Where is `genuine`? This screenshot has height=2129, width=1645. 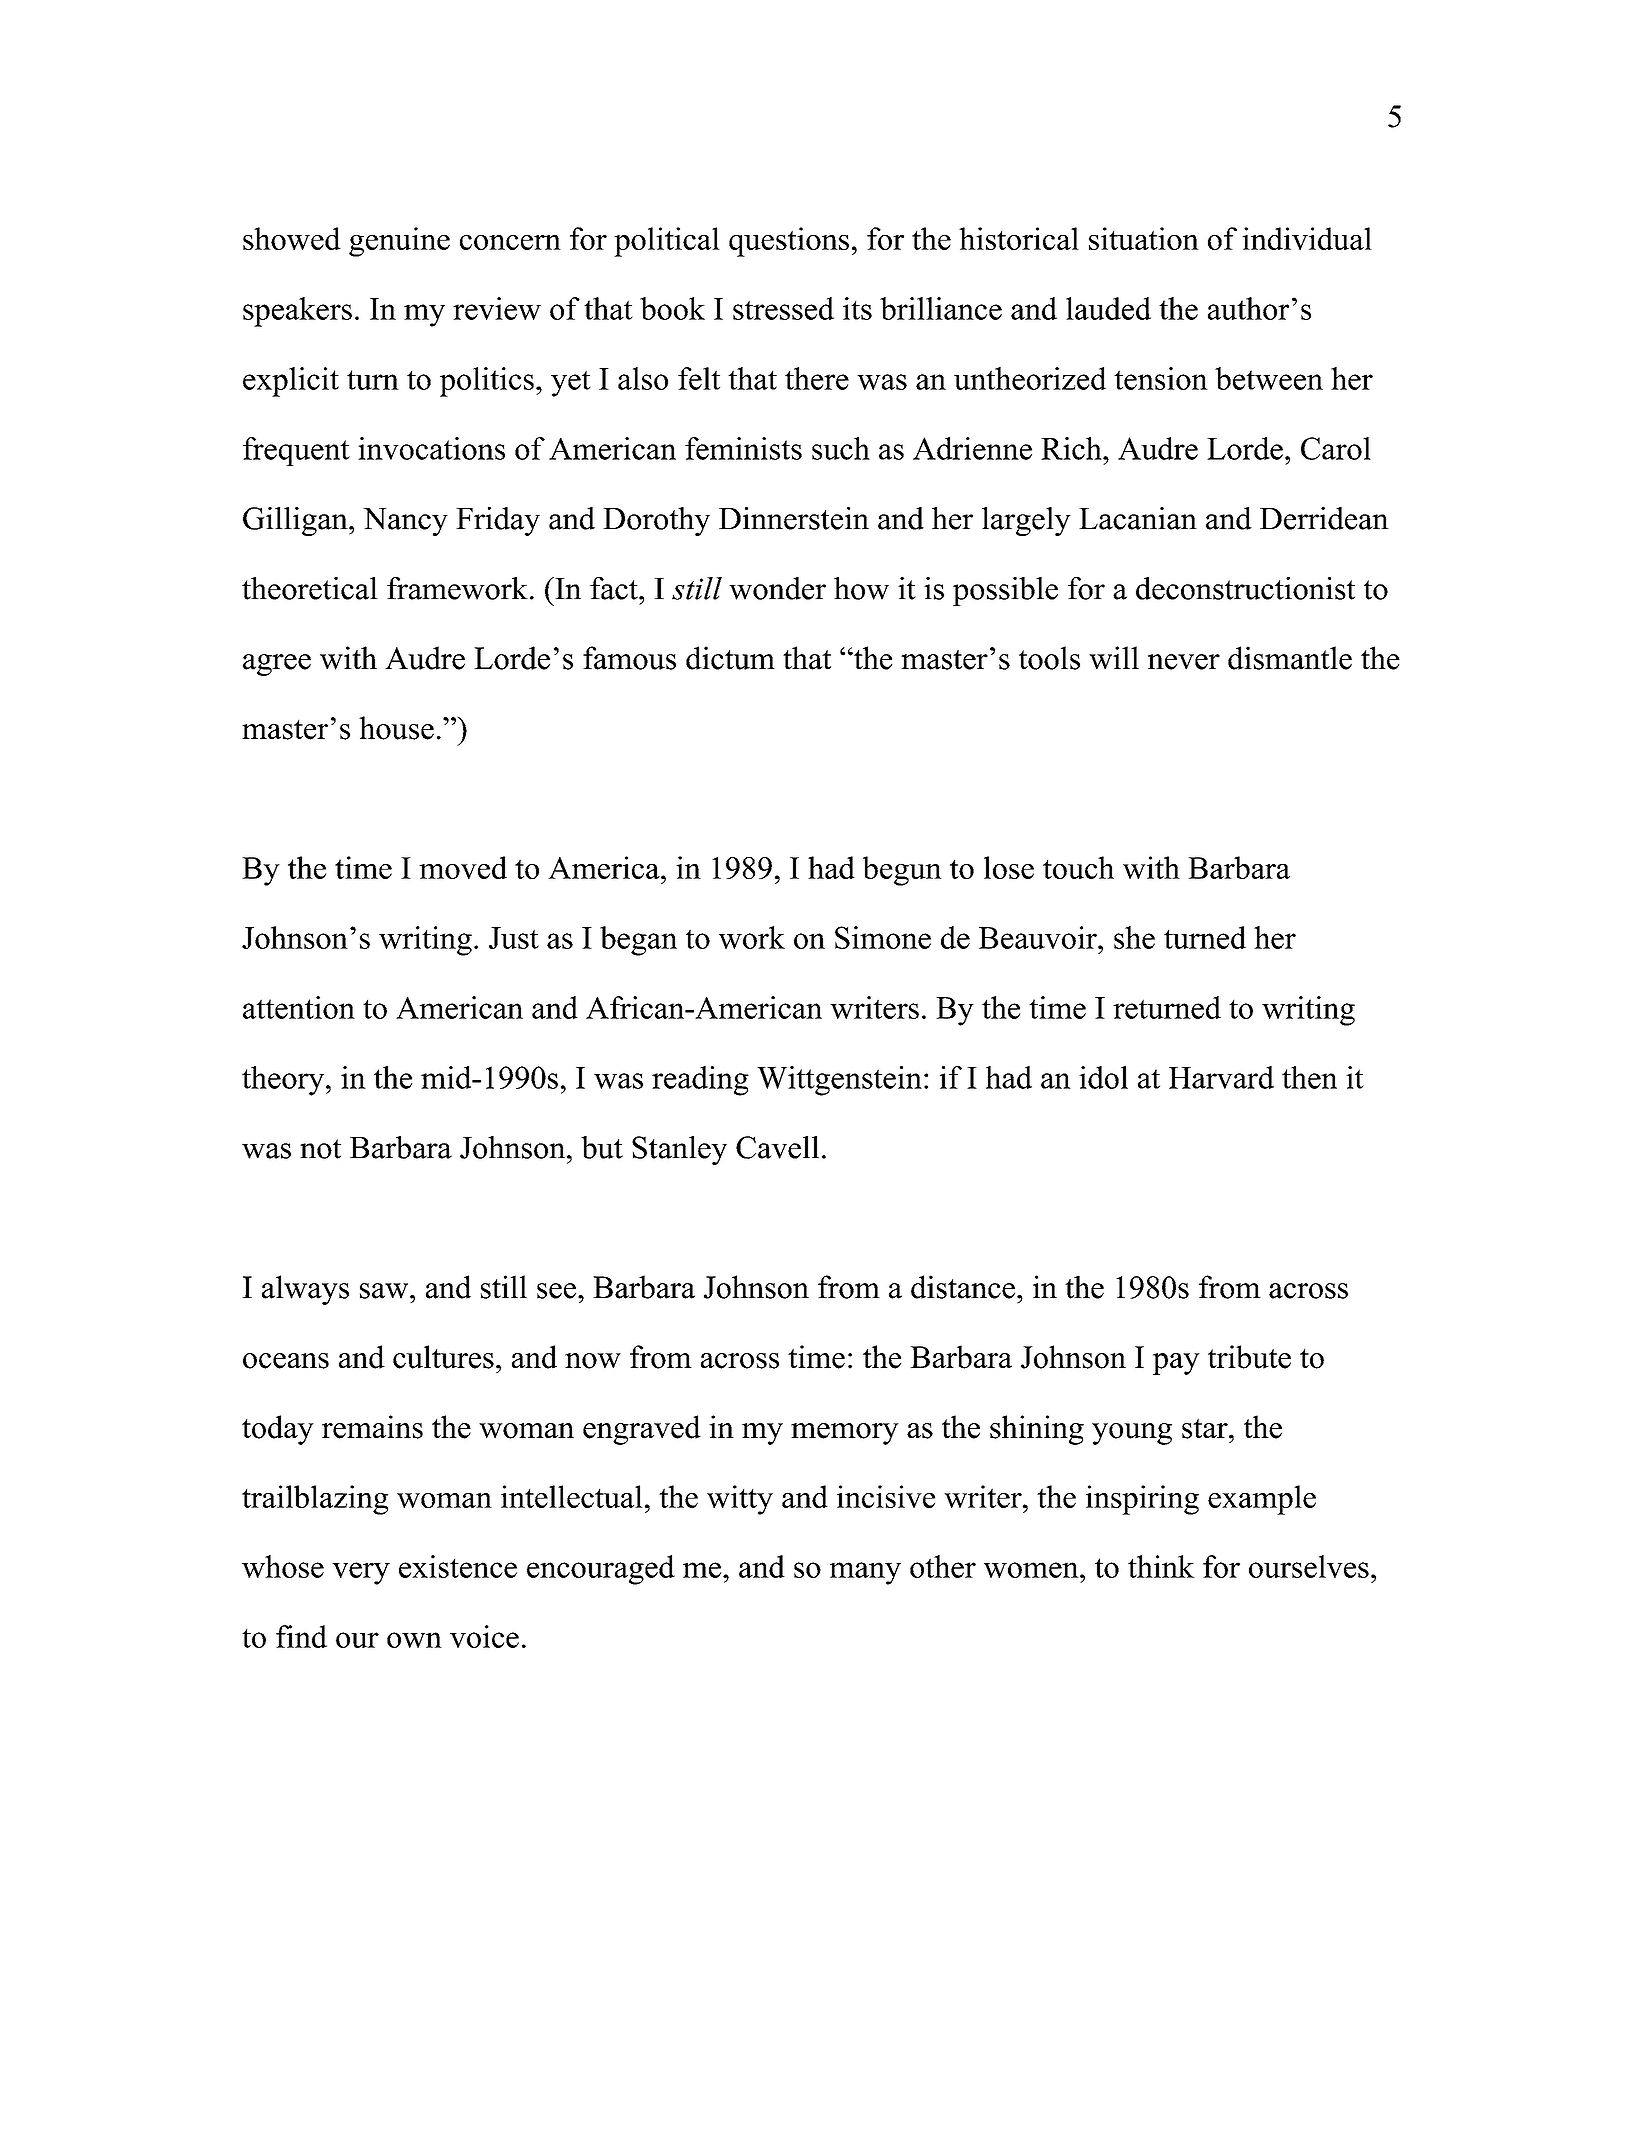
genuine is located at coordinates (399, 242).
